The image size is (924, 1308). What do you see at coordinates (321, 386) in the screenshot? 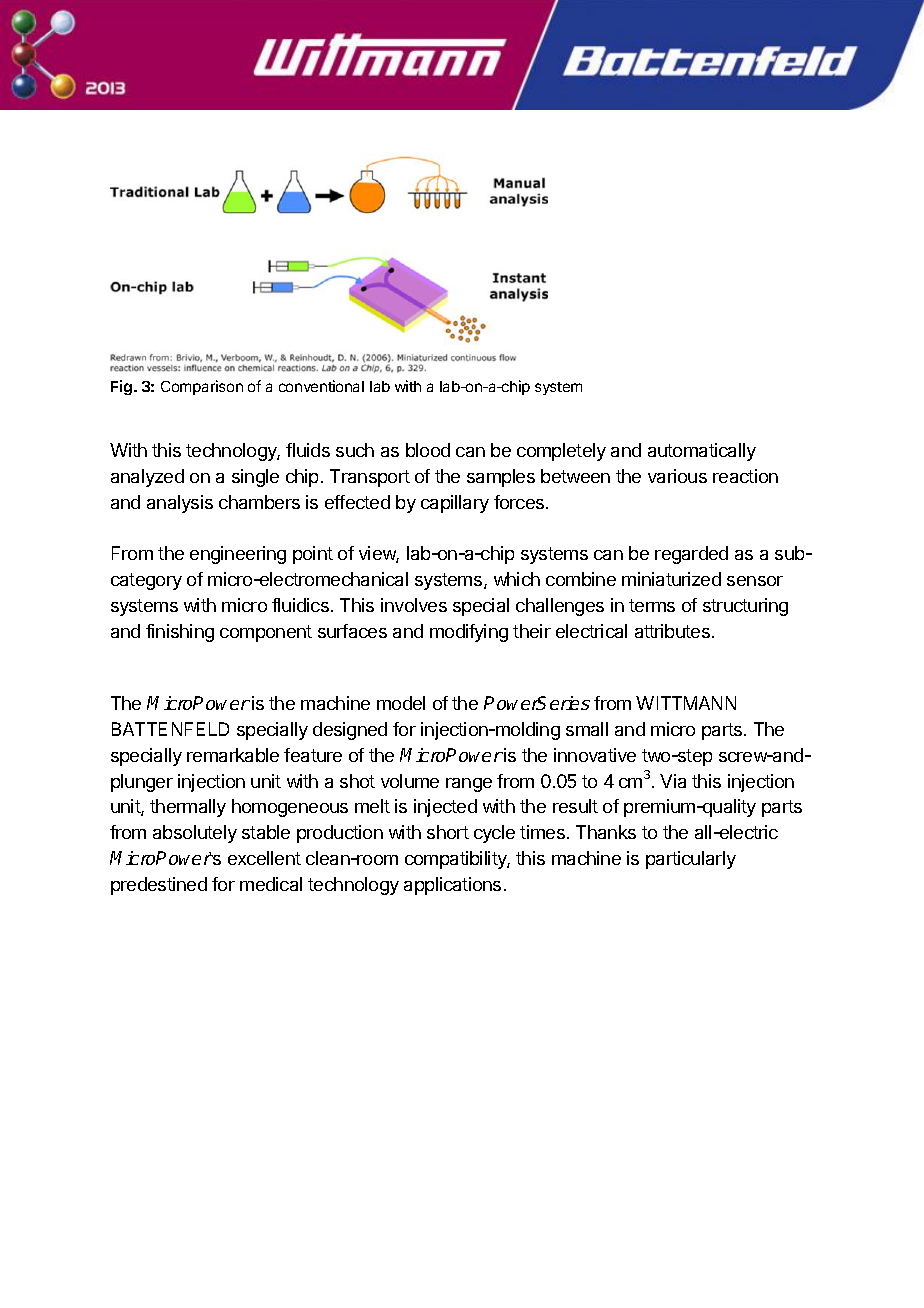
I see `conventional` at bounding box center [321, 386].
